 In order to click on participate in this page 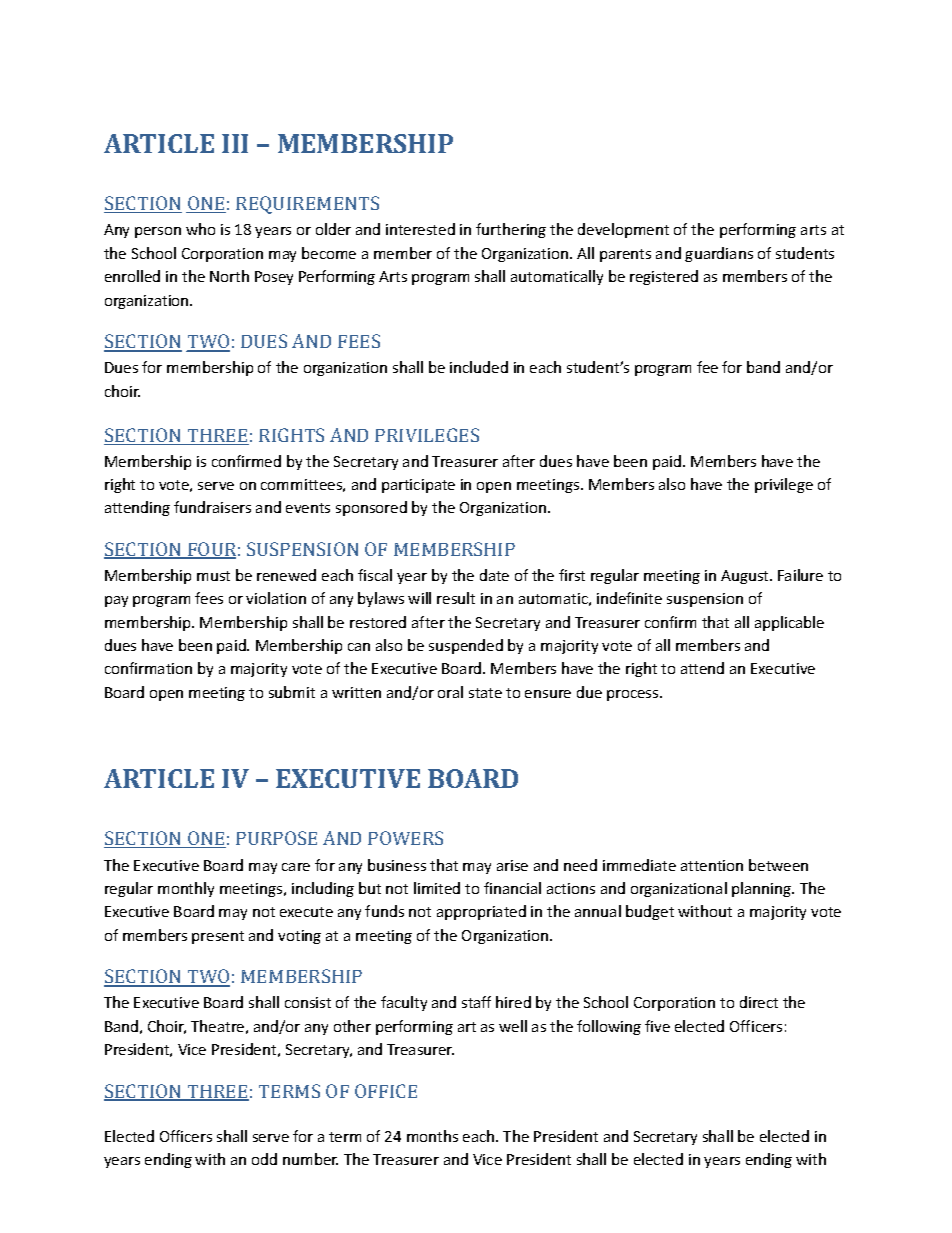, I will do `click(418, 486)`.
